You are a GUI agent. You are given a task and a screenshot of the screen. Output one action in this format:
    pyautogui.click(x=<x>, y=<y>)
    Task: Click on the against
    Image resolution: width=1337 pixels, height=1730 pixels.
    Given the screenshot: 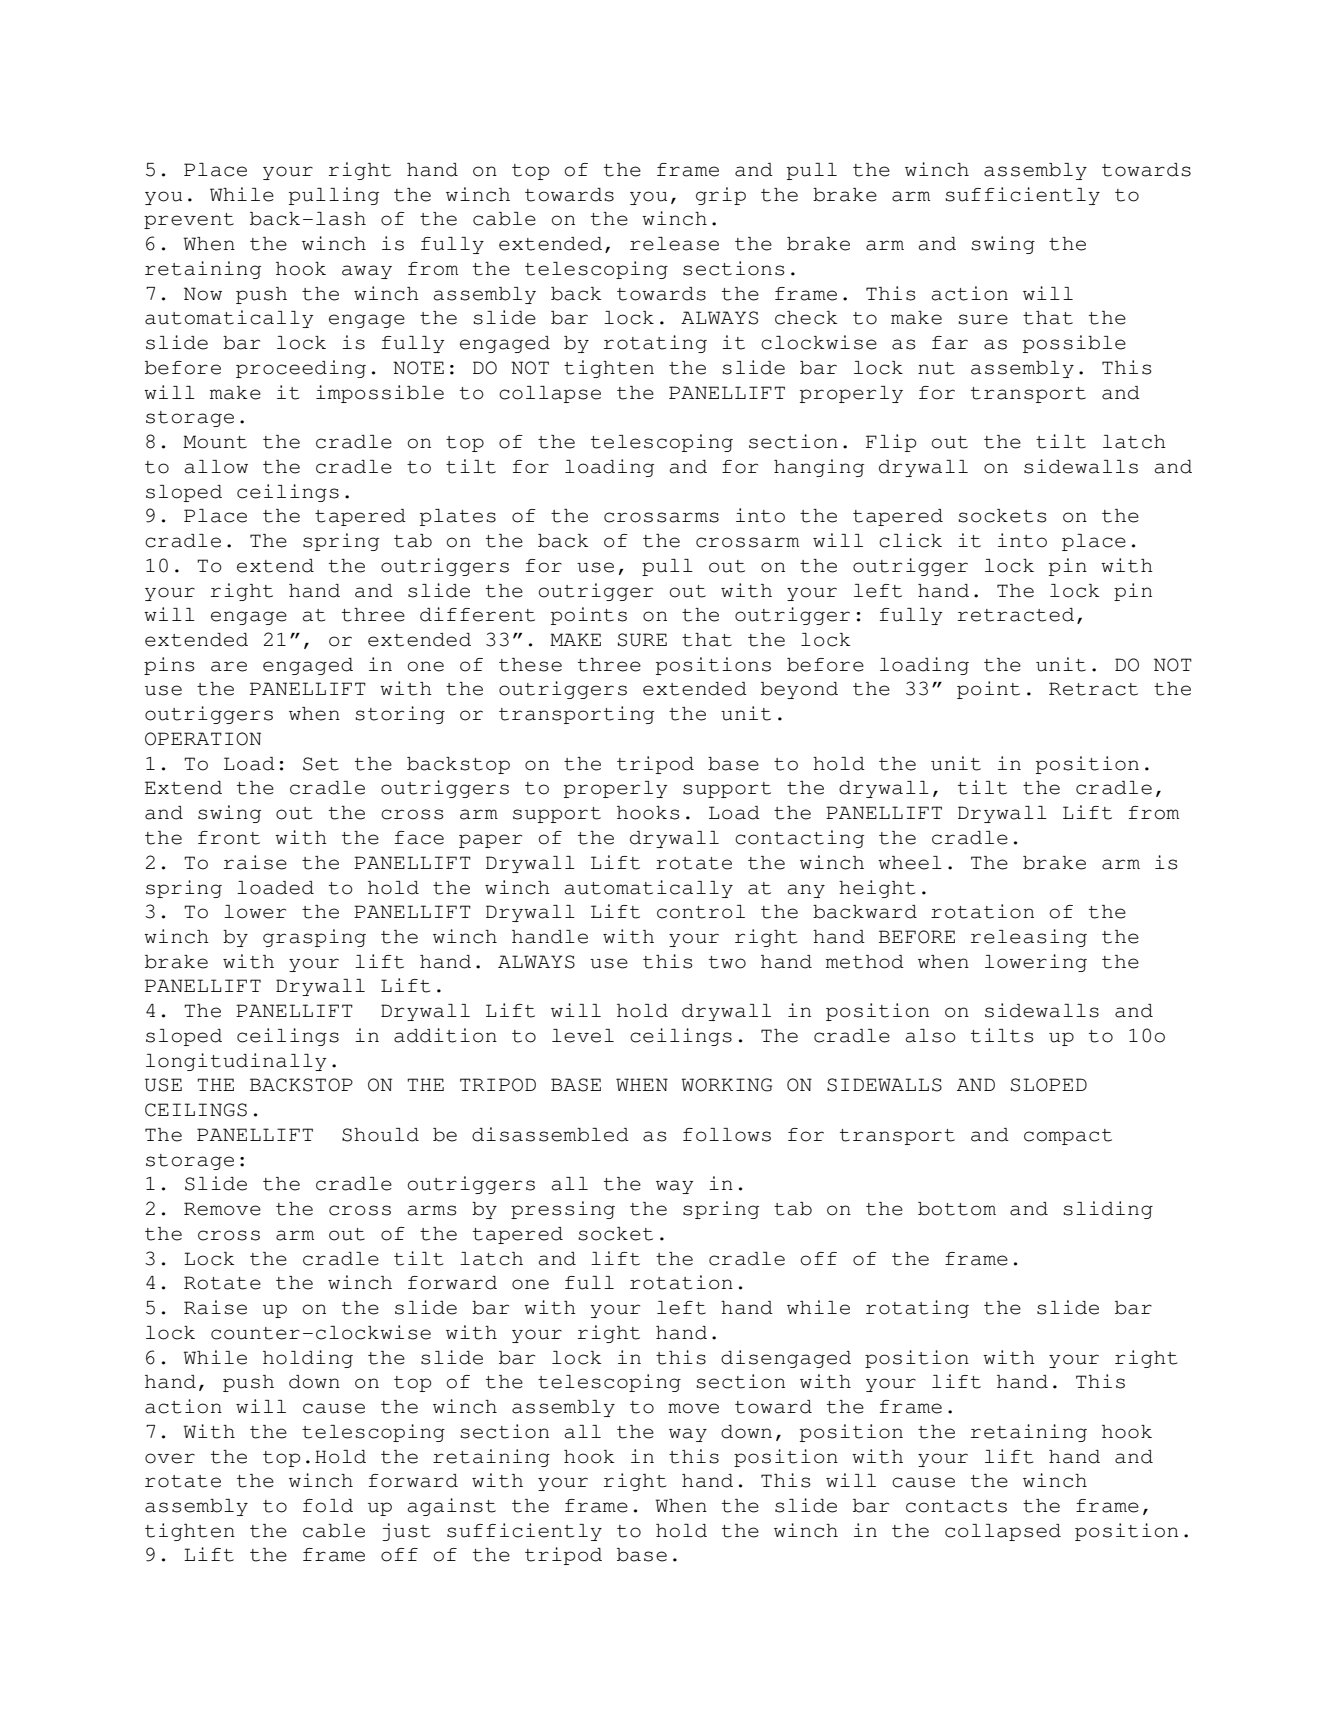 What is the action you would take?
    pyautogui.click(x=451, y=1507)
